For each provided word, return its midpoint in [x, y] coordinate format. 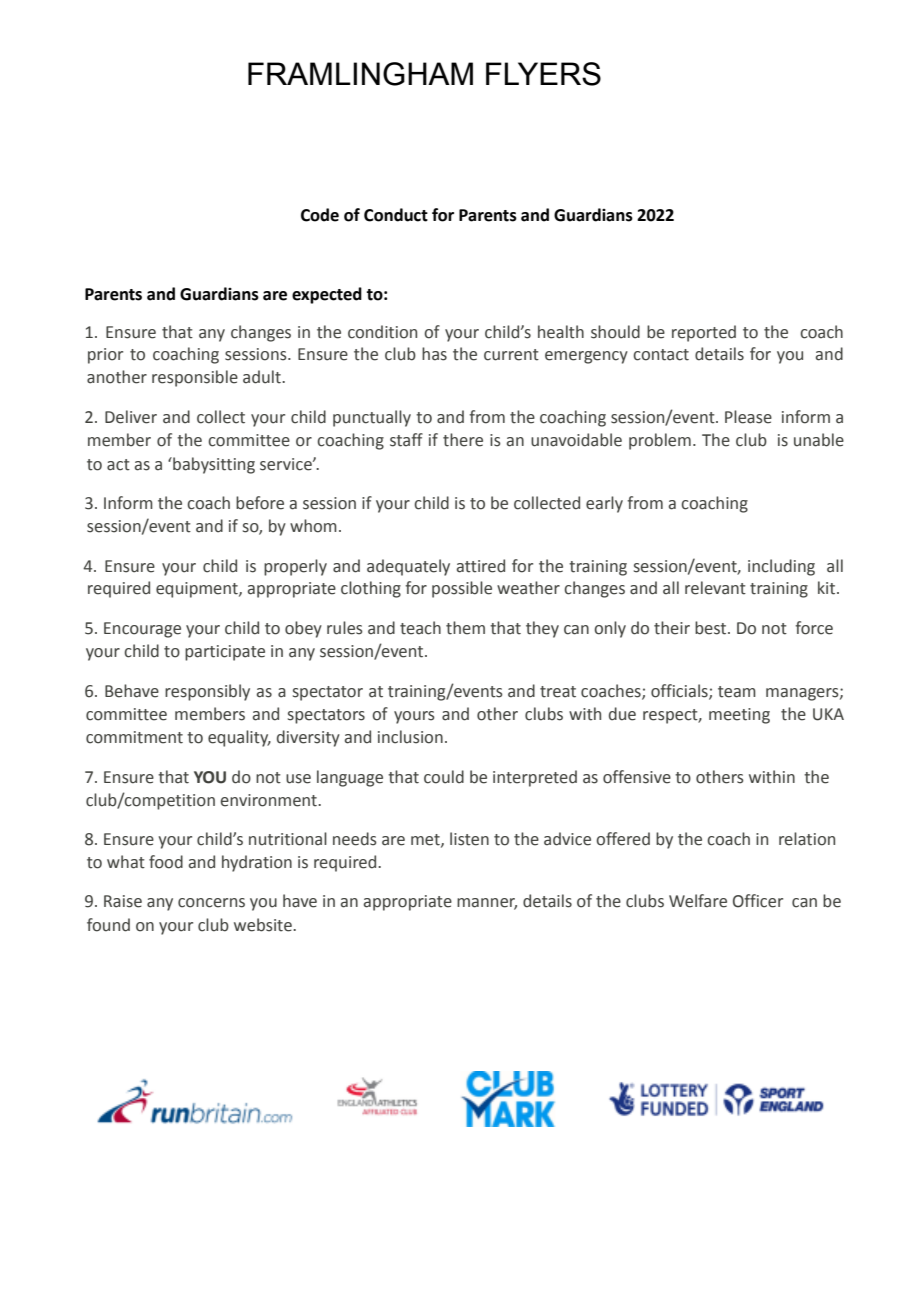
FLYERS [543, 74]
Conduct [396, 215]
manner [487, 904]
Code [320, 215]
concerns [211, 903]
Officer [758, 901]
